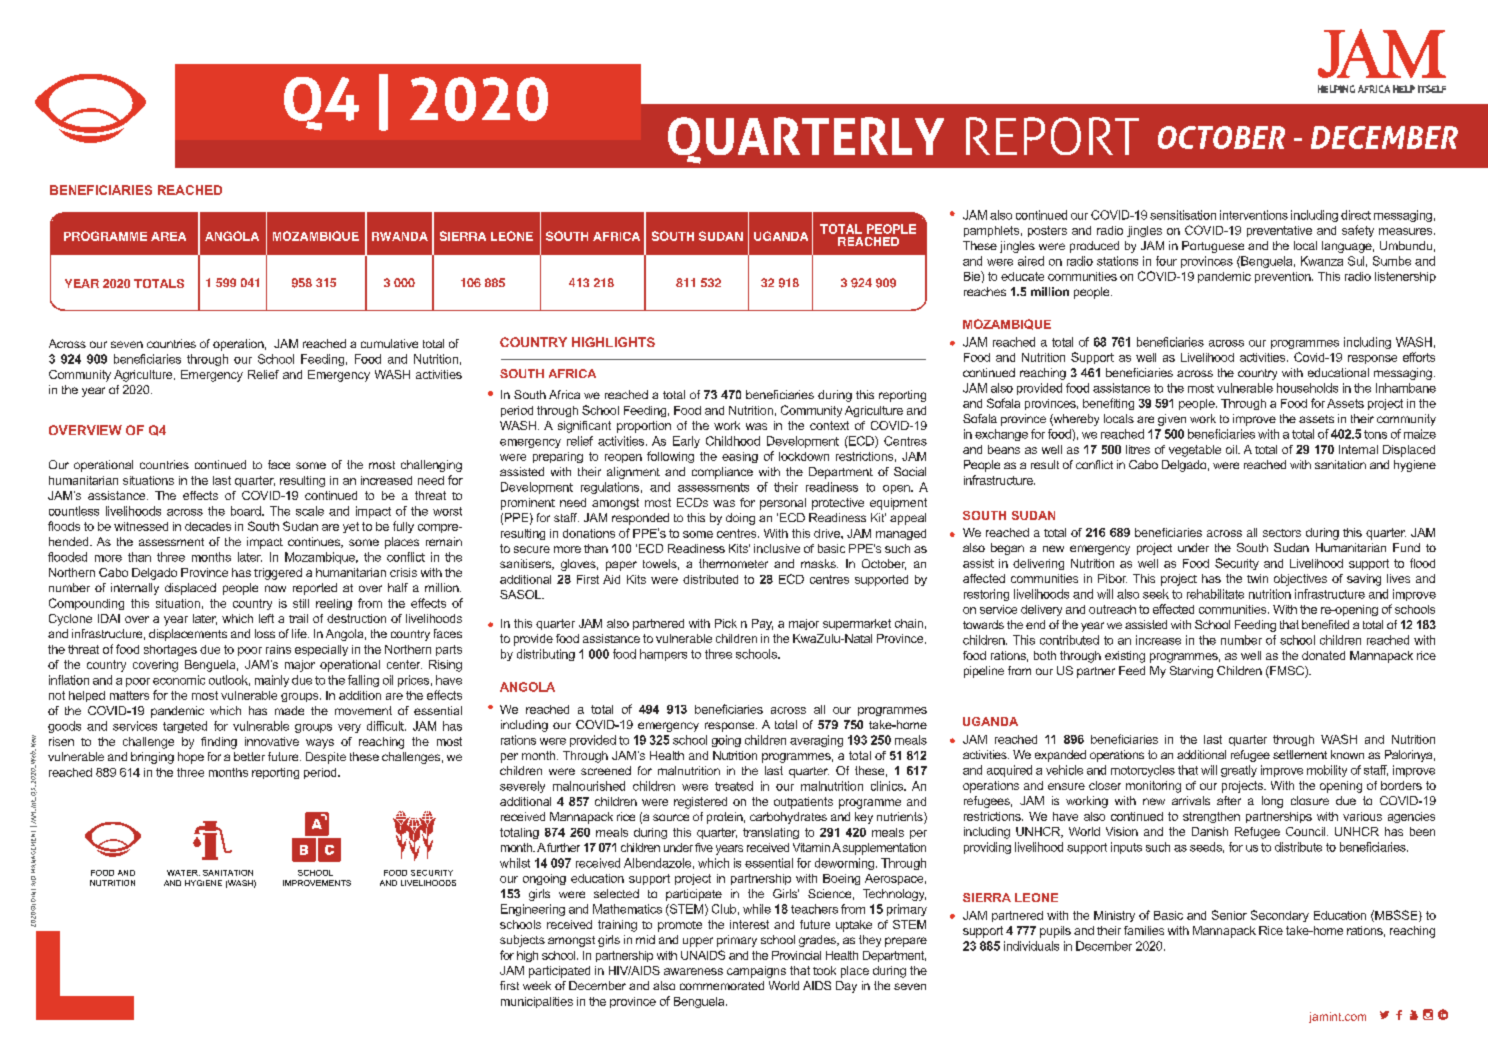 The height and width of the screenshot is (1062, 1488). Describe the element at coordinates (389, 343) in the screenshot. I see `cumulative` at that location.
